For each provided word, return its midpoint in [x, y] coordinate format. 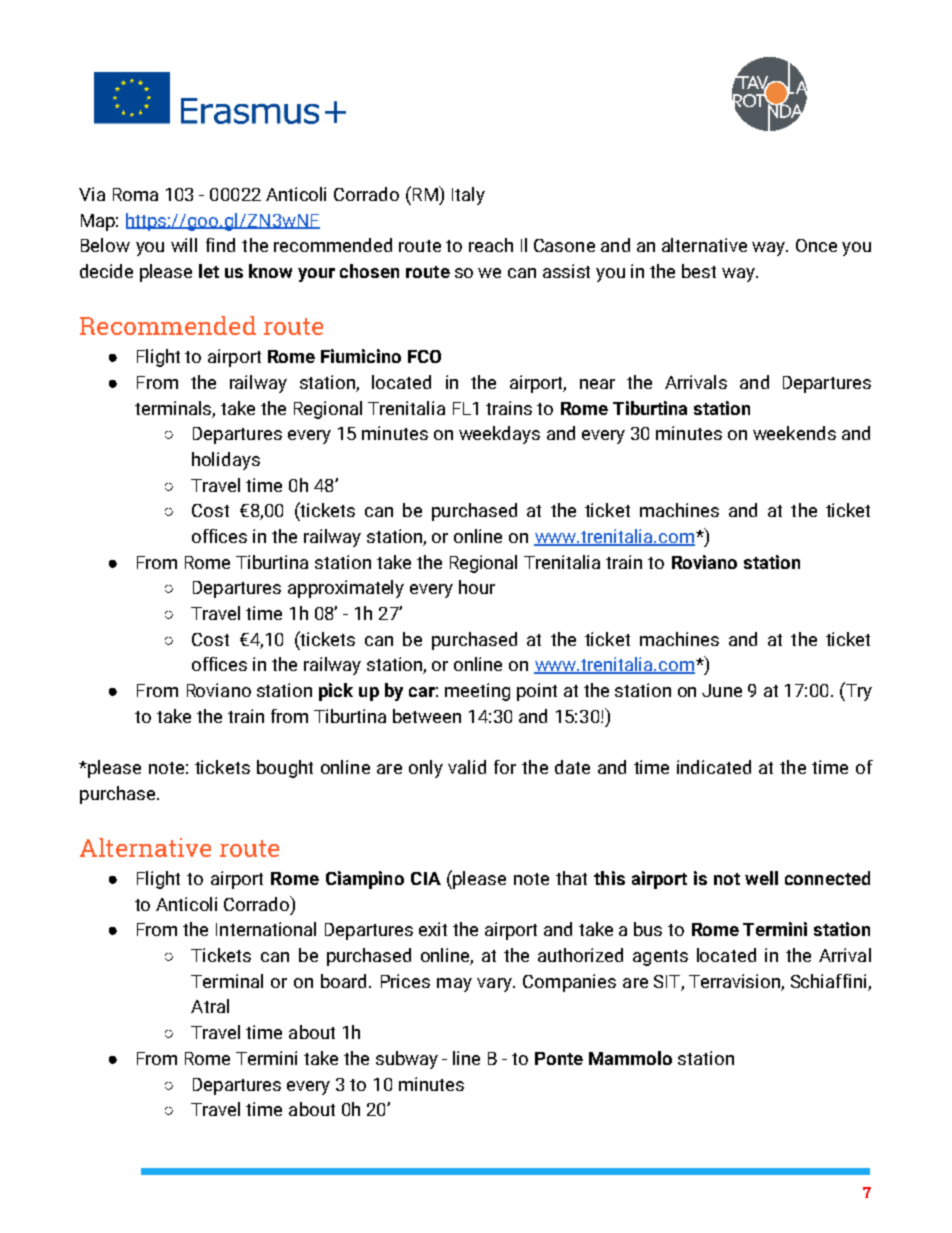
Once [816, 245]
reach [491, 245]
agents [660, 958]
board [343, 981]
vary [495, 985]
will [184, 245]
